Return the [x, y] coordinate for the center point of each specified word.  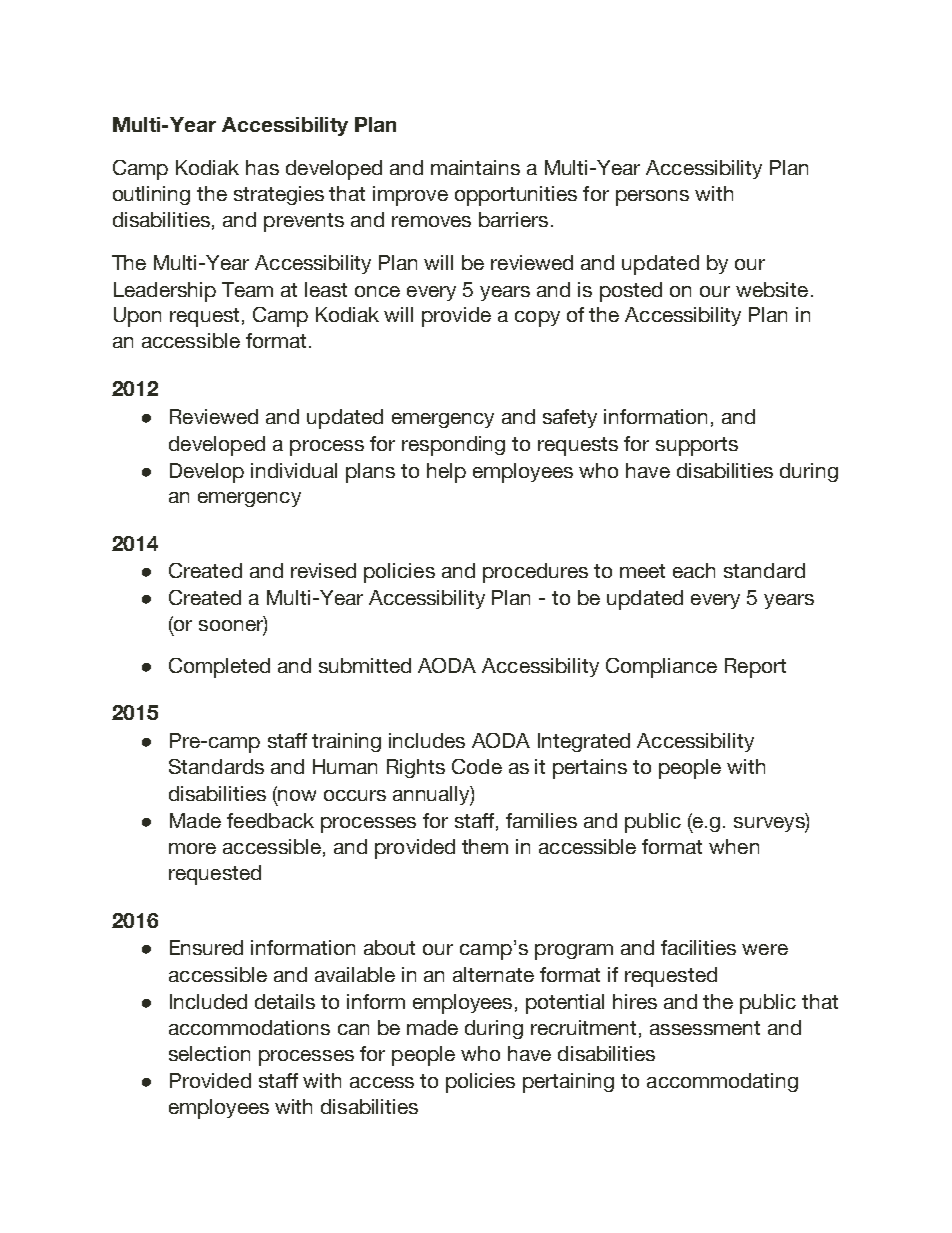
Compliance [661, 668]
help [446, 473]
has [262, 167]
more [192, 848]
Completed [219, 668]
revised [323, 570]
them [485, 846]
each [694, 570]
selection [209, 1053]
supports [697, 446]
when [734, 846]
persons [652, 198]
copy [537, 319]
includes [427, 740]
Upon [137, 317]
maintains [475, 167]
